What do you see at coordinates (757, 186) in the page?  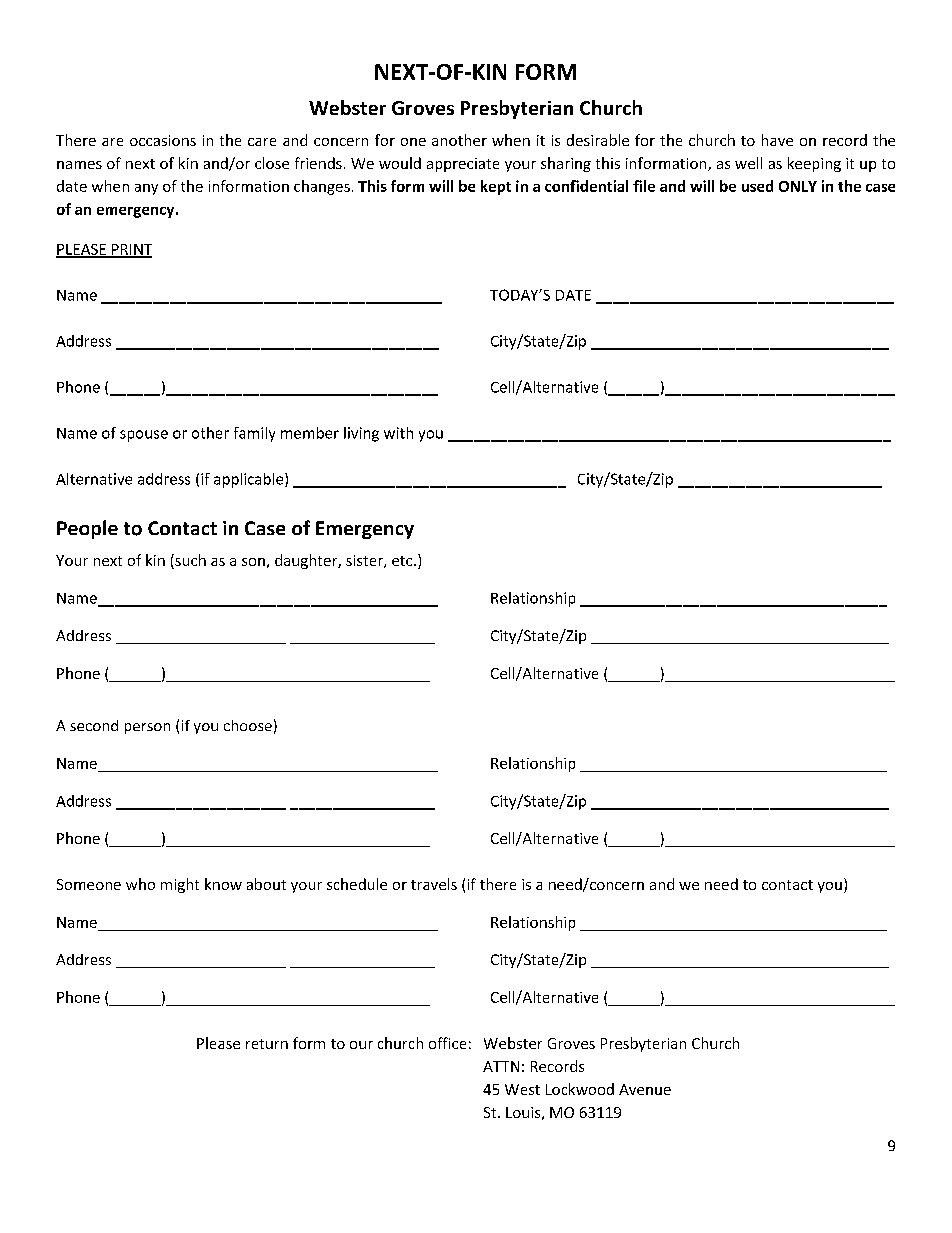 I see `used` at bounding box center [757, 186].
